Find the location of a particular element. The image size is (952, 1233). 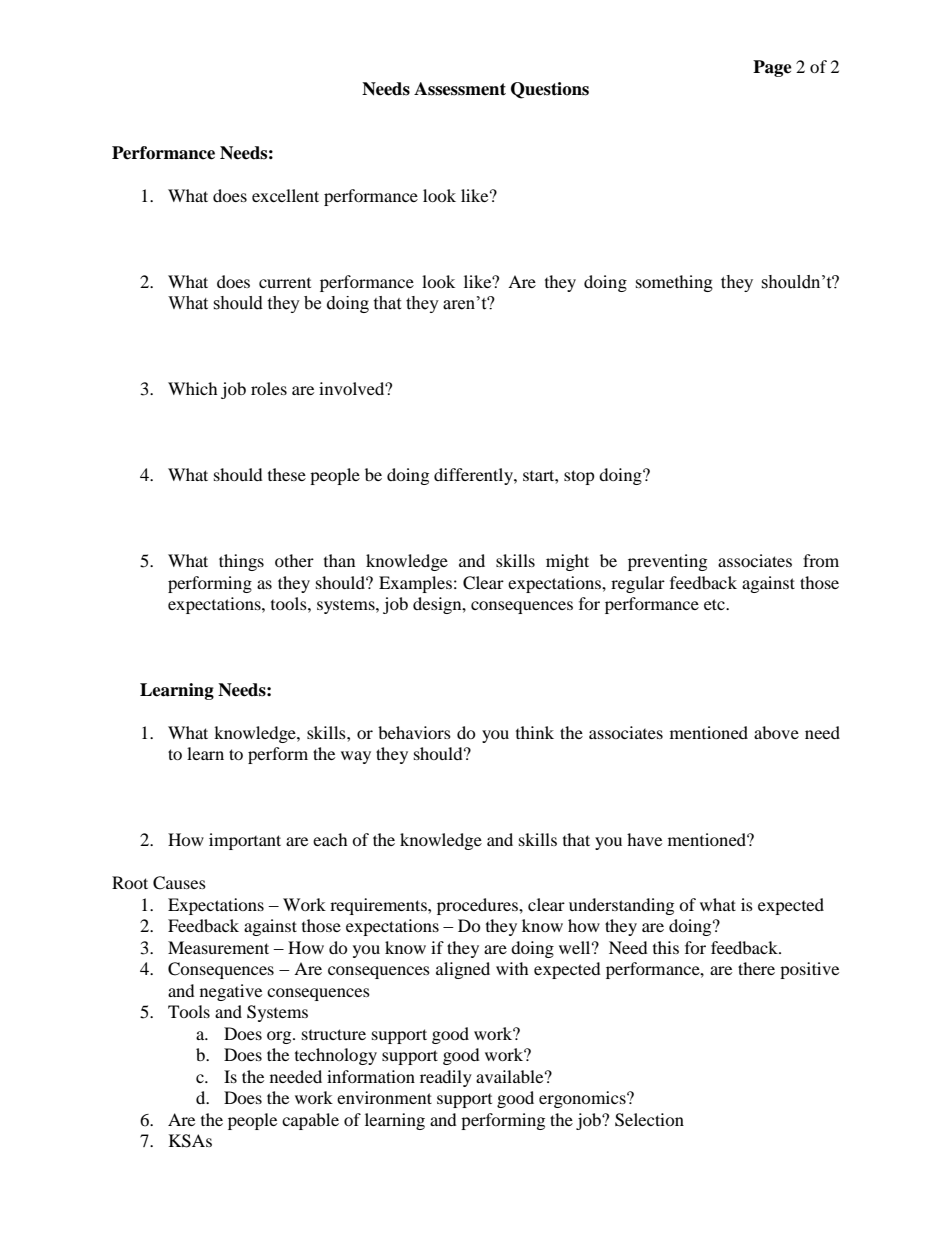

Selection is located at coordinates (649, 1120).
